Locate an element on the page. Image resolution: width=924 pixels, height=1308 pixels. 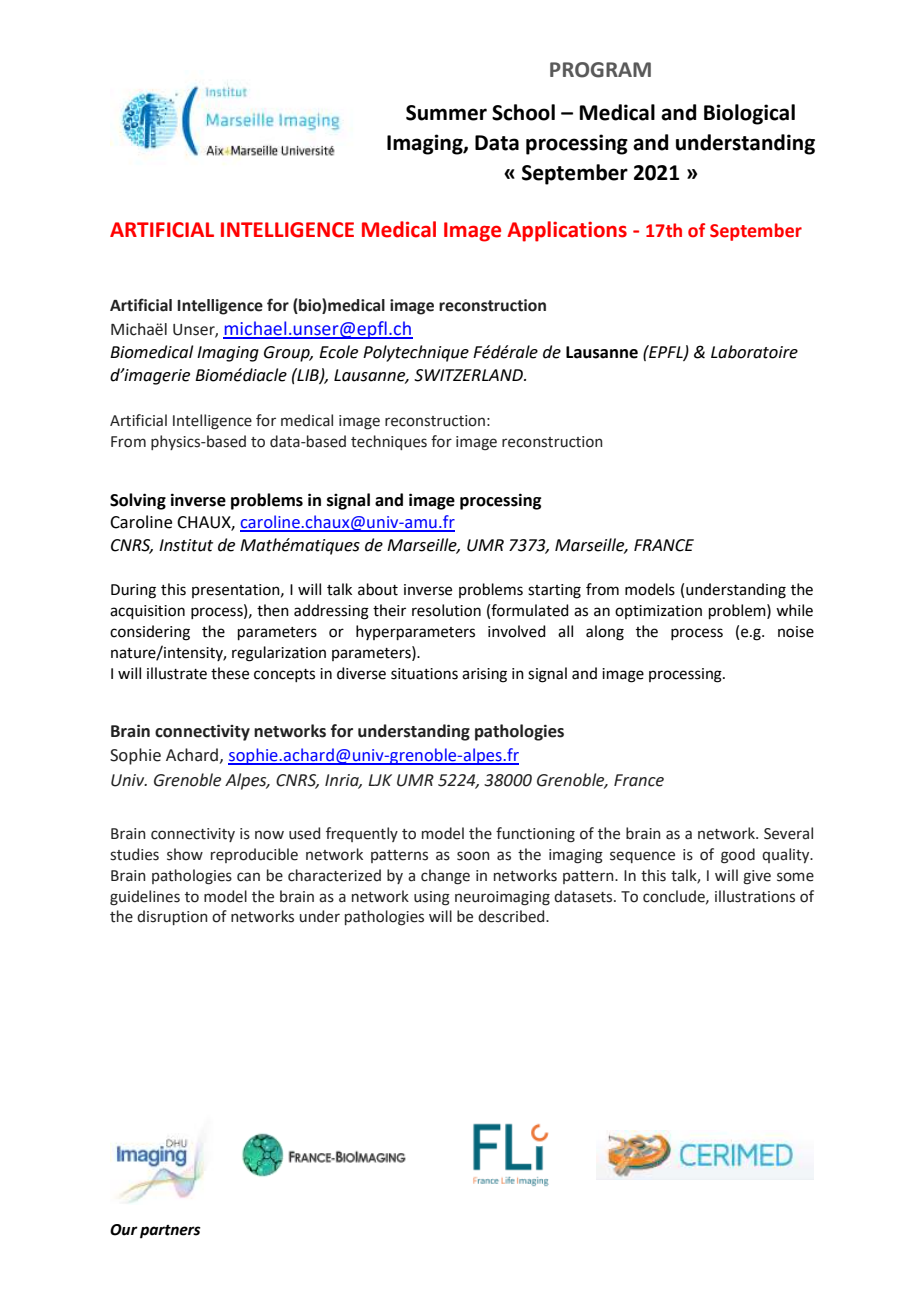
optimization is located at coordinates (658, 612).
